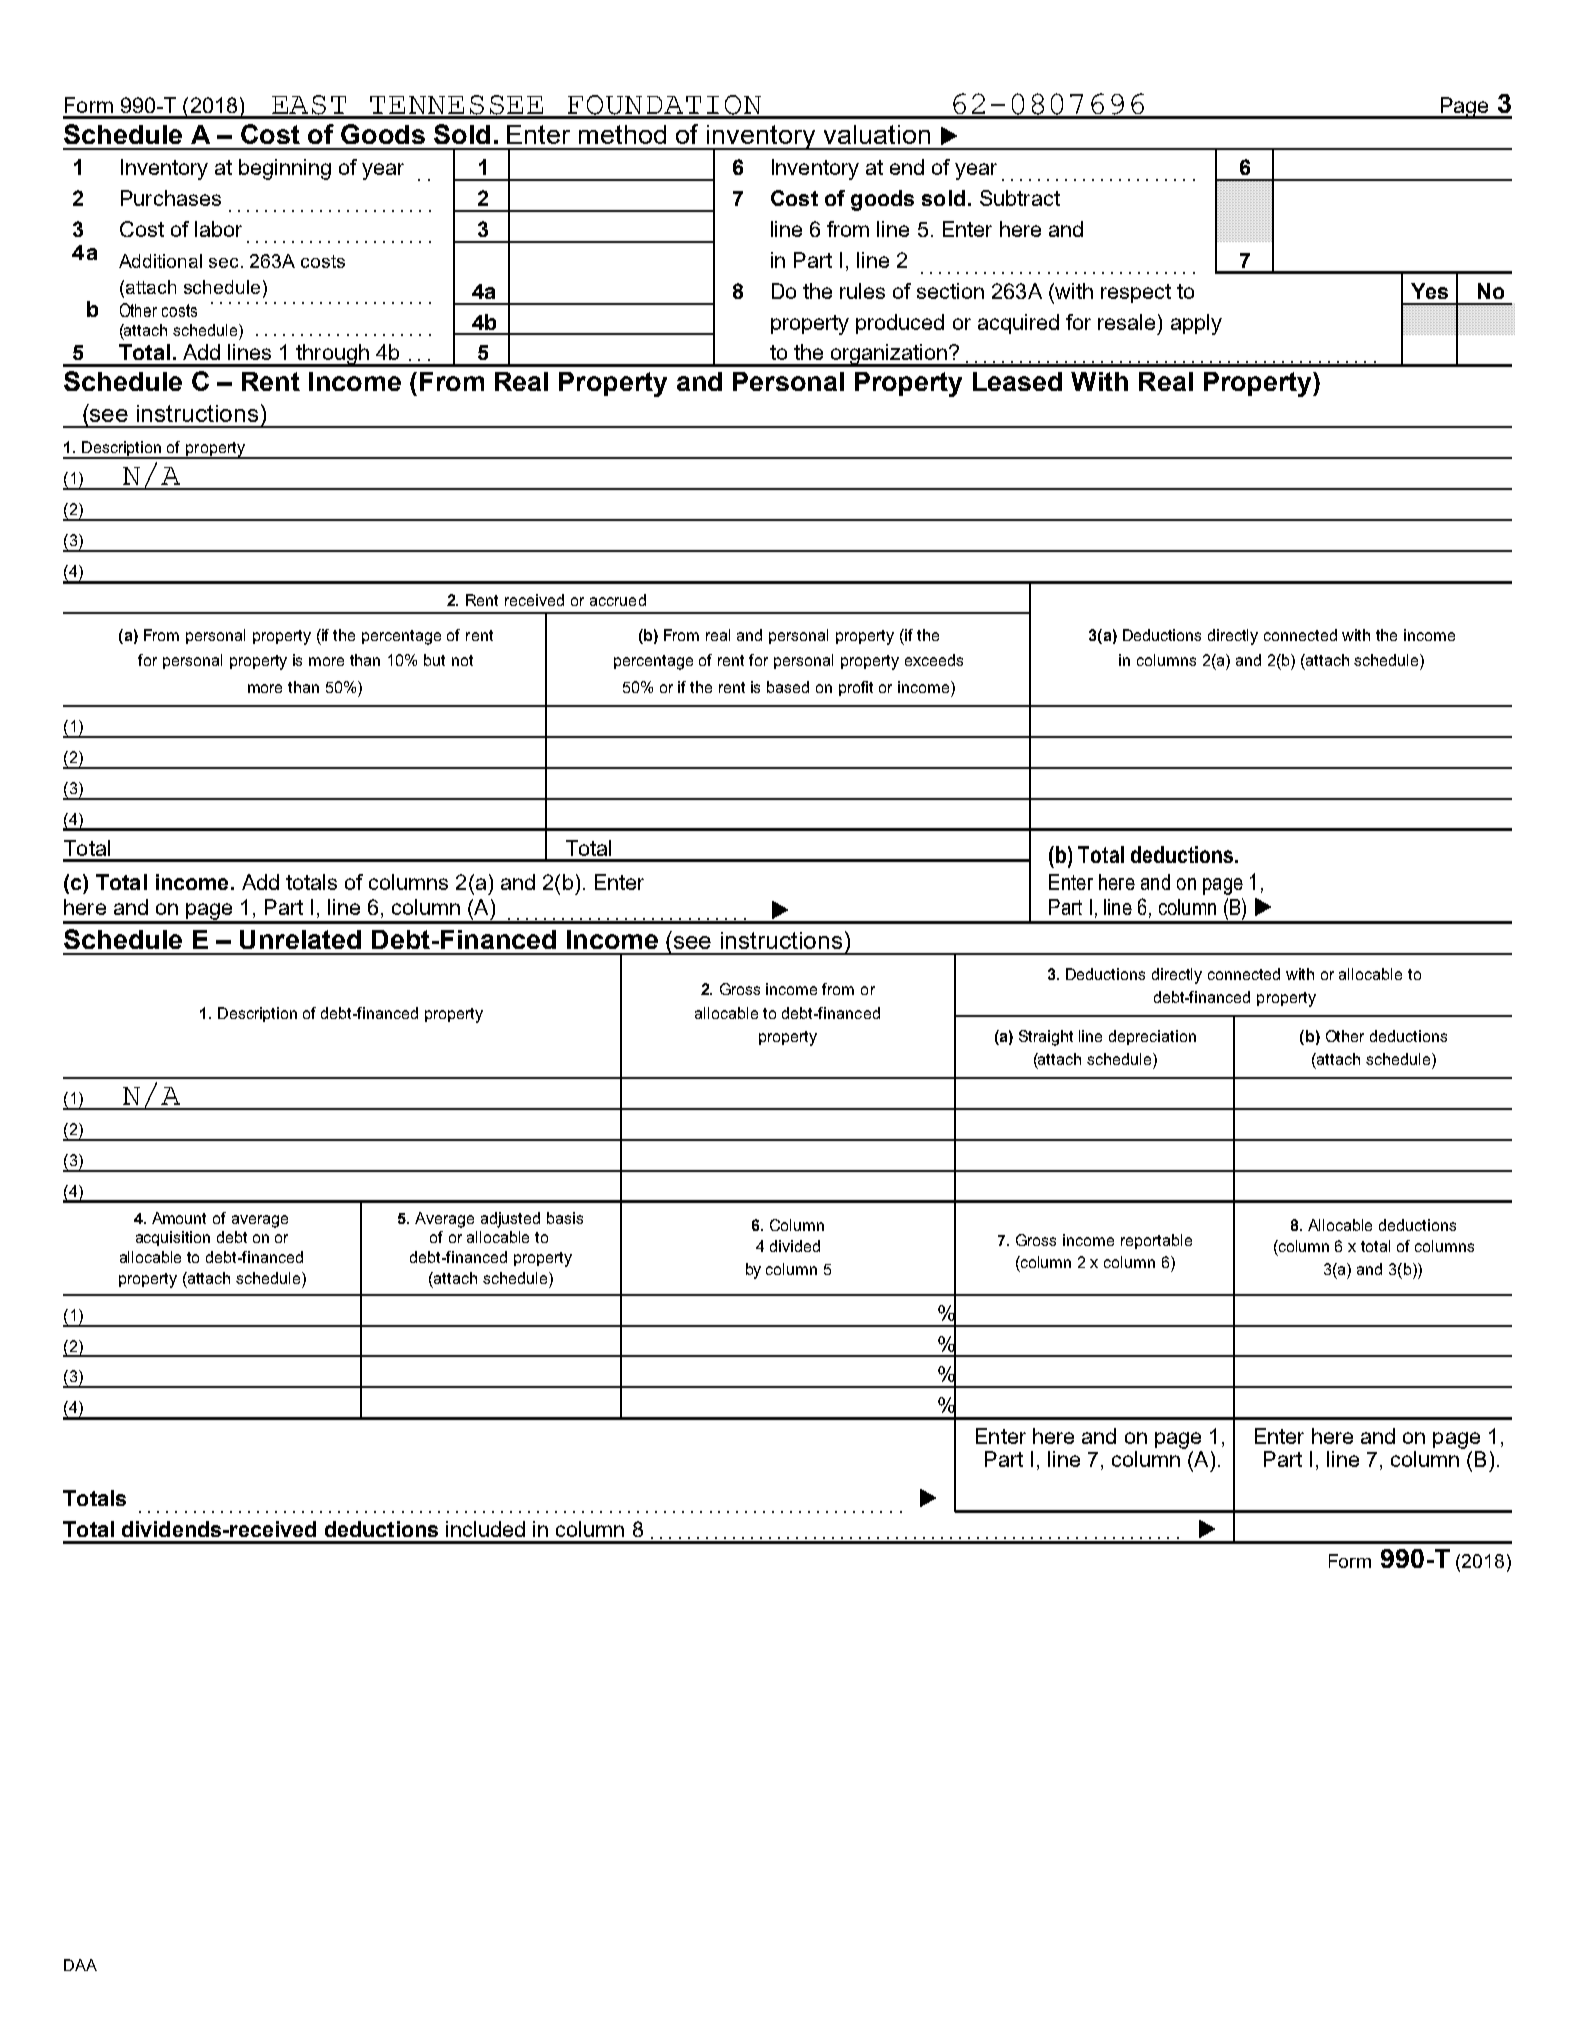  What do you see at coordinates (565, 1218) in the page?
I see `basis` at bounding box center [565, 1218].
